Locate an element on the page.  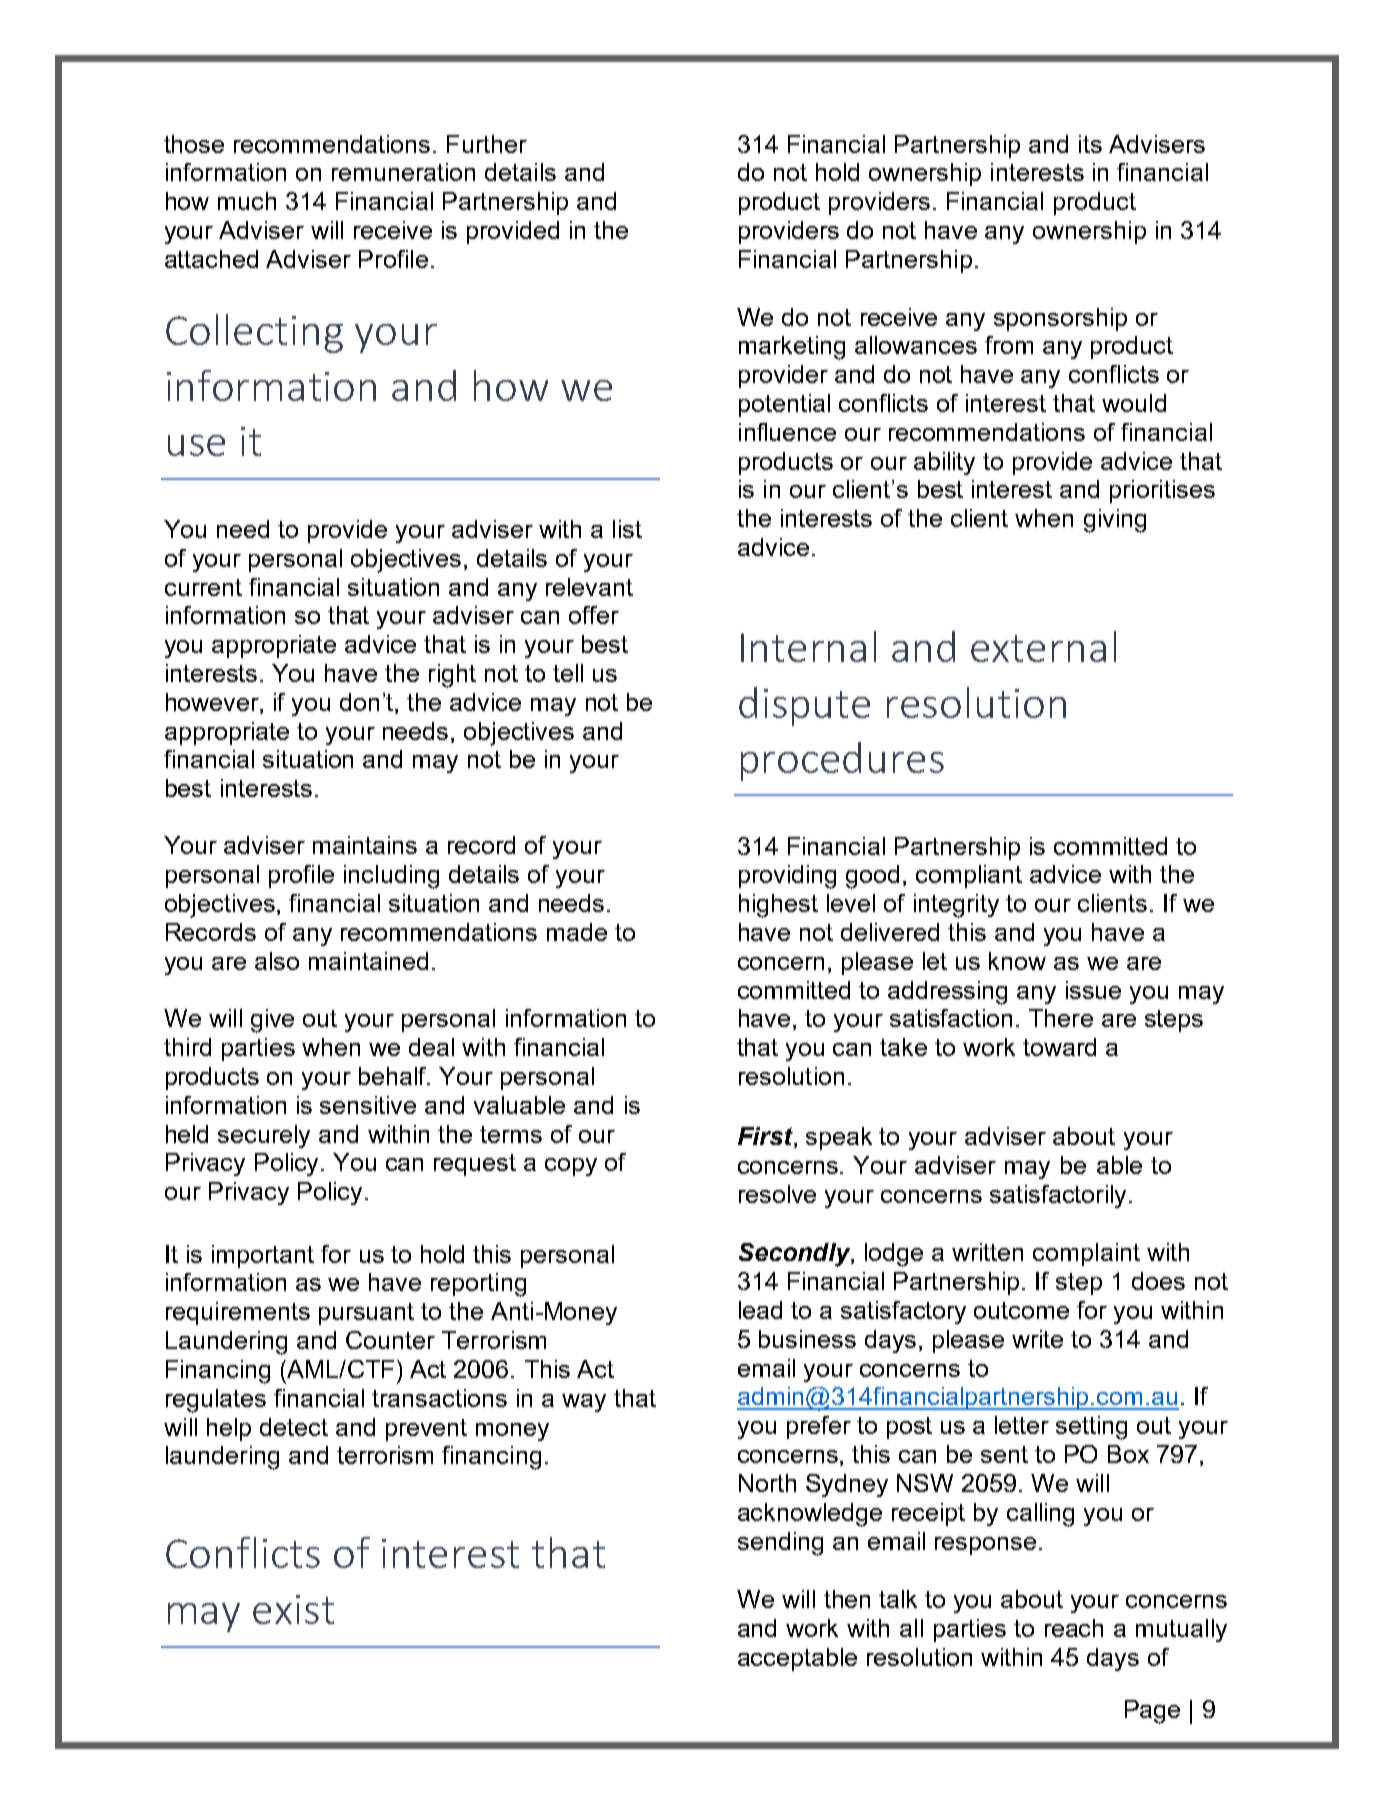
its is located at coordinates (1090, 144).
